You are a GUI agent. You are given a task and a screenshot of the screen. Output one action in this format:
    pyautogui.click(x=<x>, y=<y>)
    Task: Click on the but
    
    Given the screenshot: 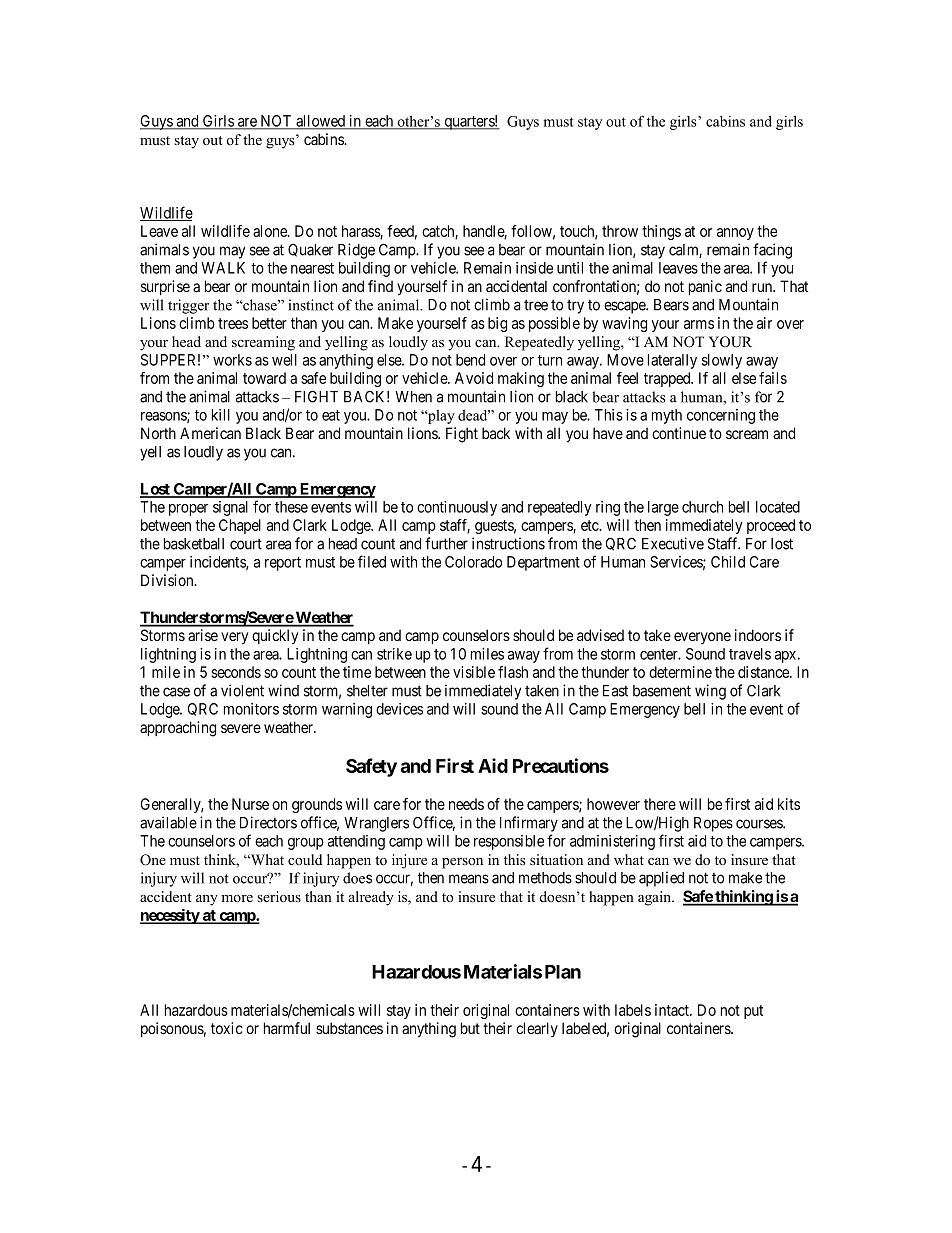 What is the action you would take?
    pyautogui.click(x=470, y=1028)
